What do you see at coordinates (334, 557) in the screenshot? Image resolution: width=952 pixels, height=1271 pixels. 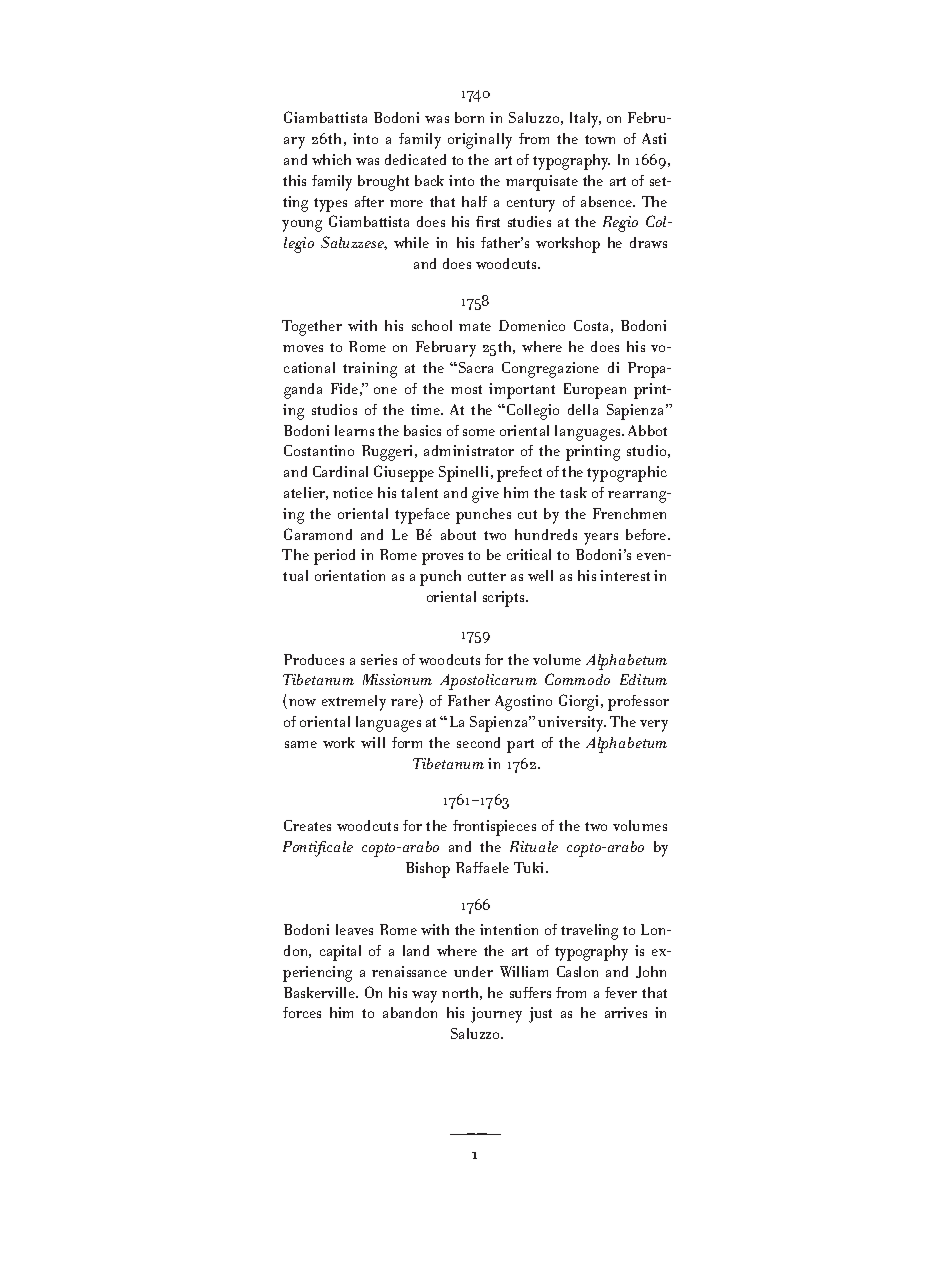 I see `period` at bounding box center [334, 557].
